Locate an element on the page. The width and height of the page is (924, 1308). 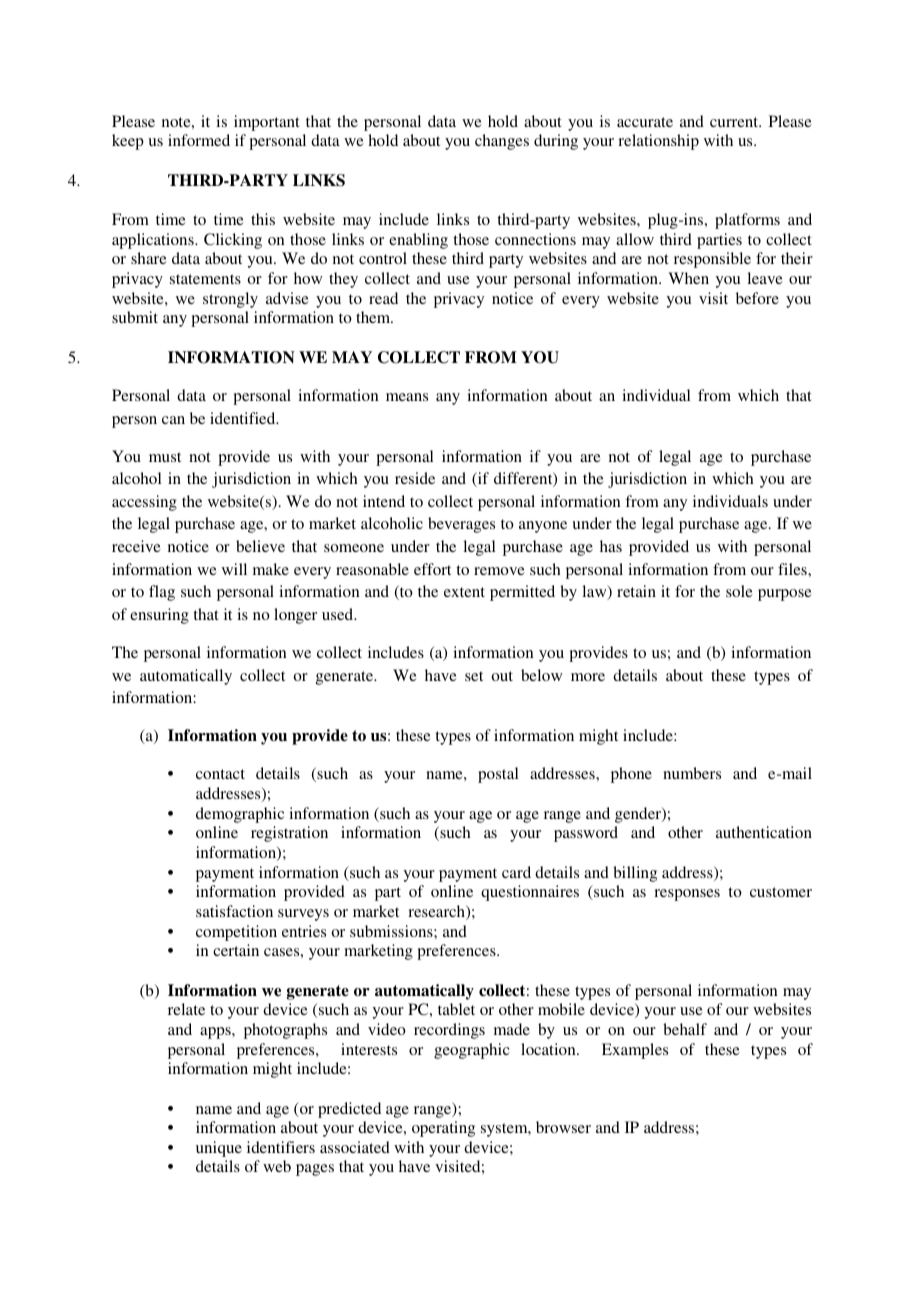
unique is located at coordinates (219, 1149).
